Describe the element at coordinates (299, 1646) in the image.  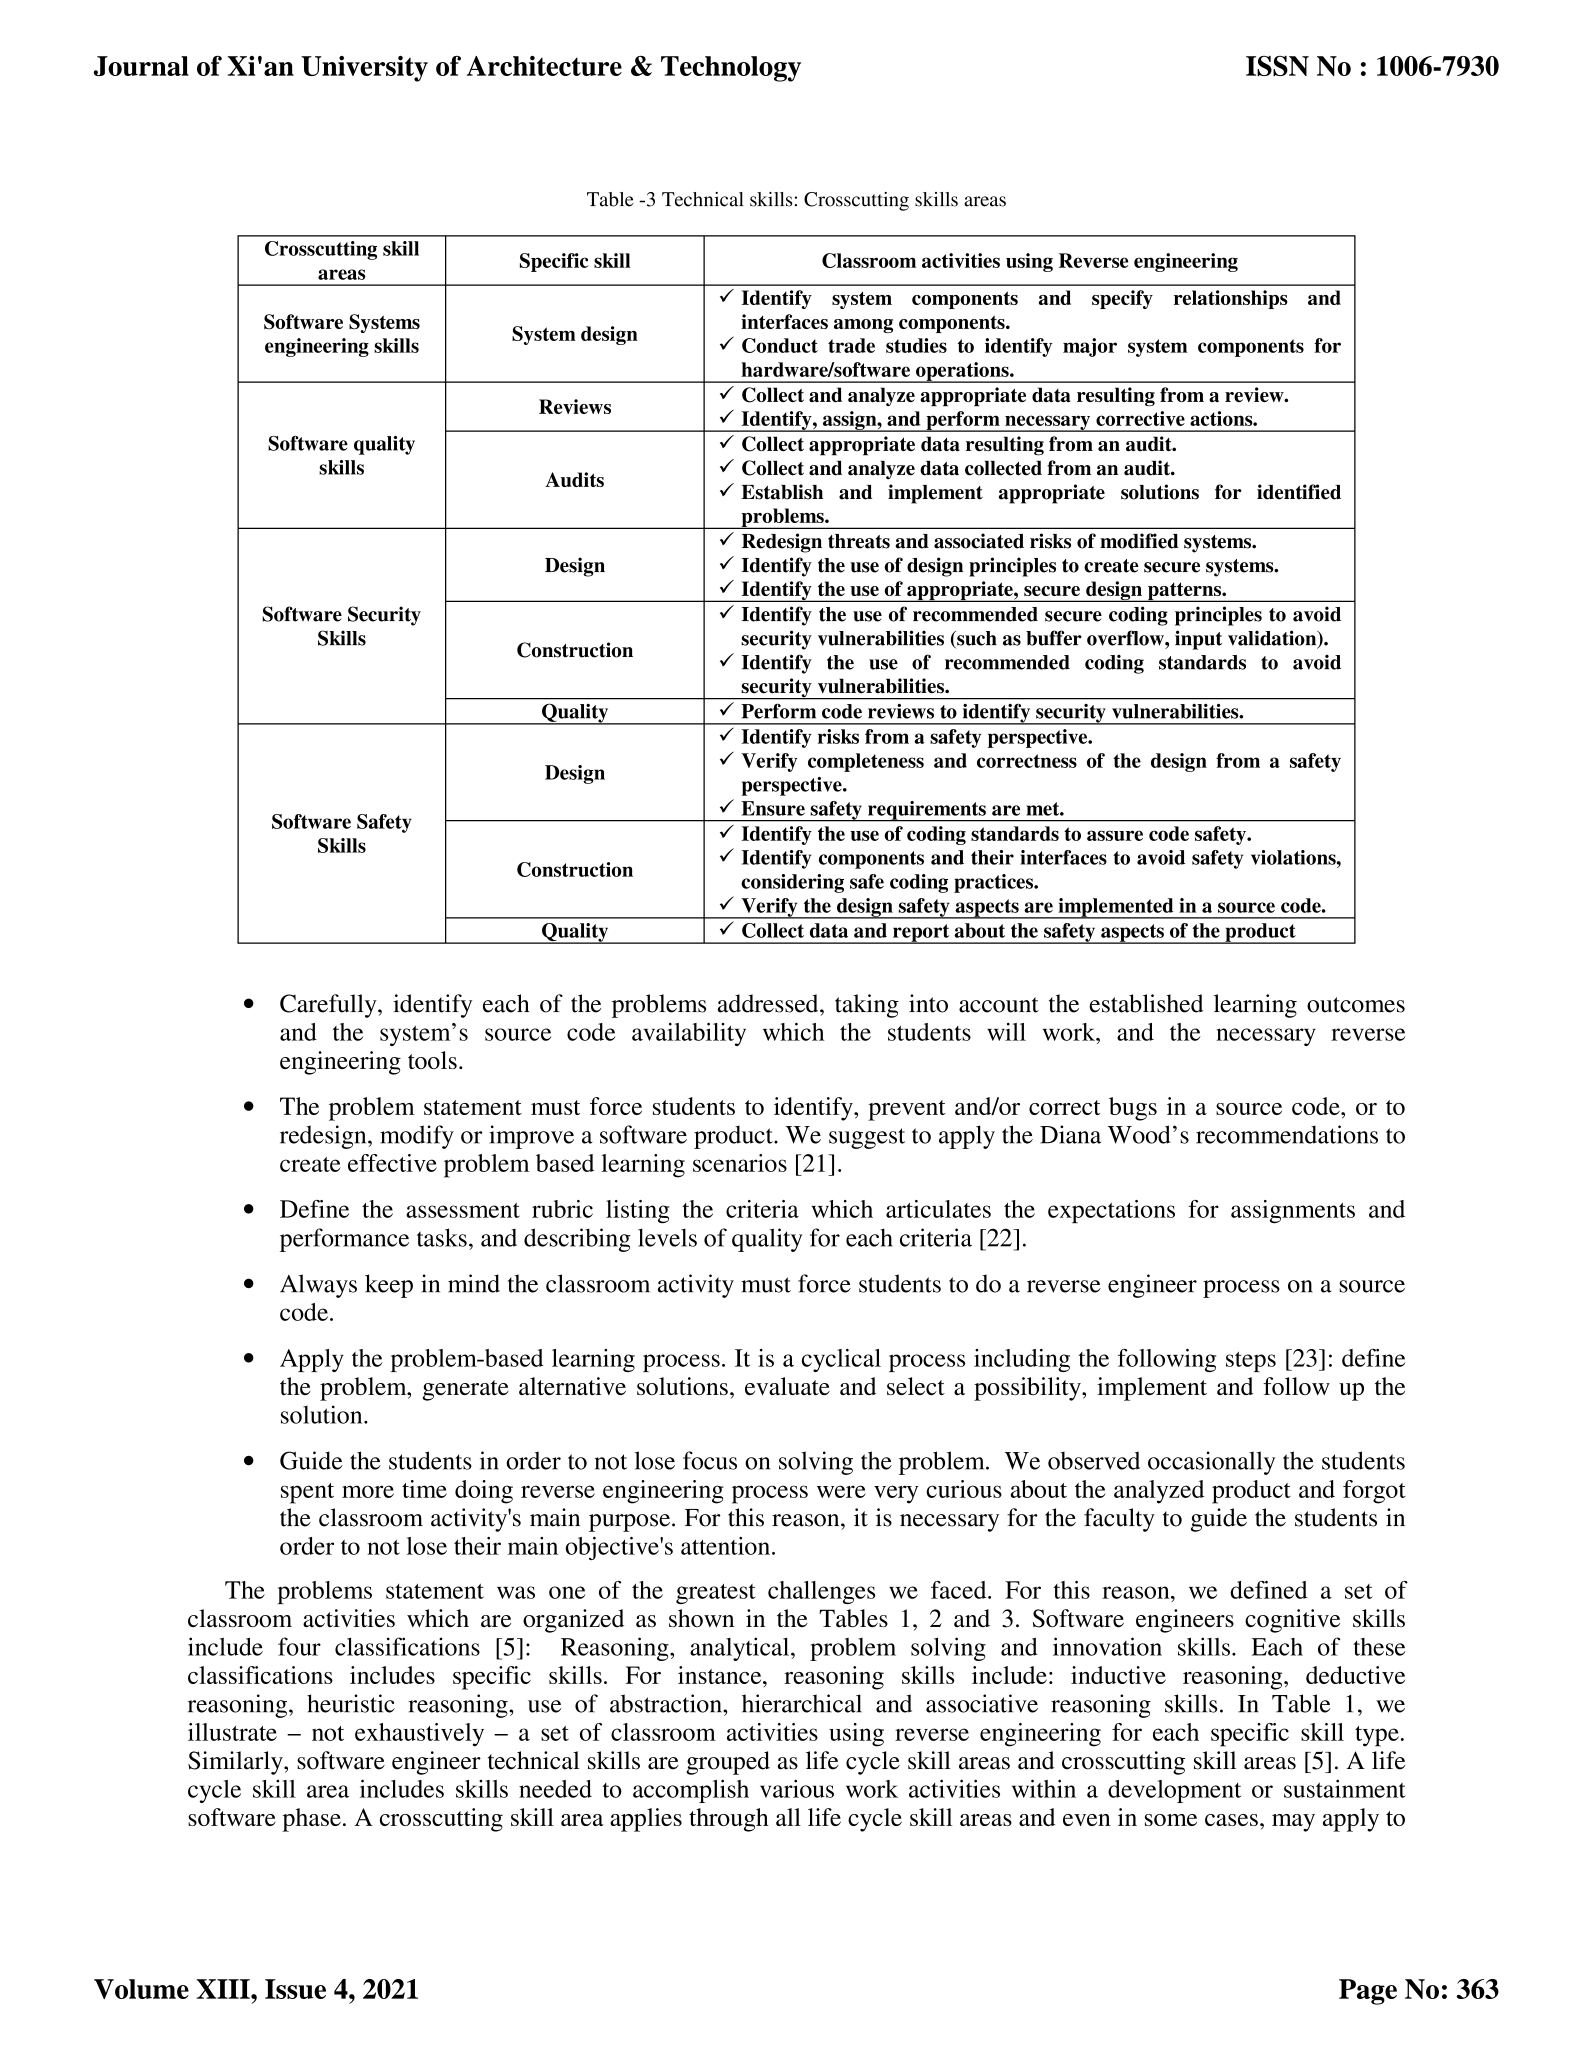
I see `four` at that location.
